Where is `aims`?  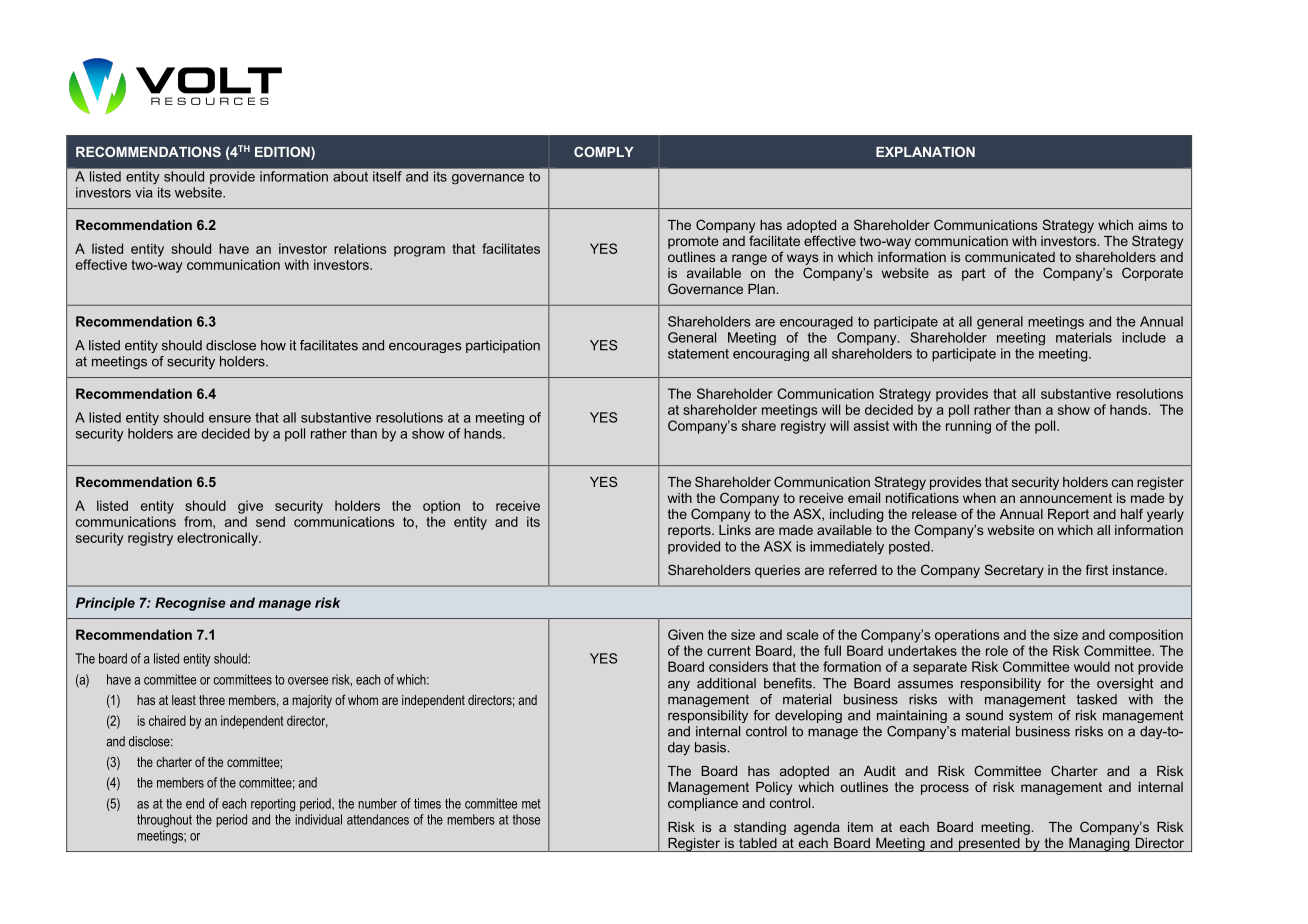 aims is located at coordinates (1152, 225).
